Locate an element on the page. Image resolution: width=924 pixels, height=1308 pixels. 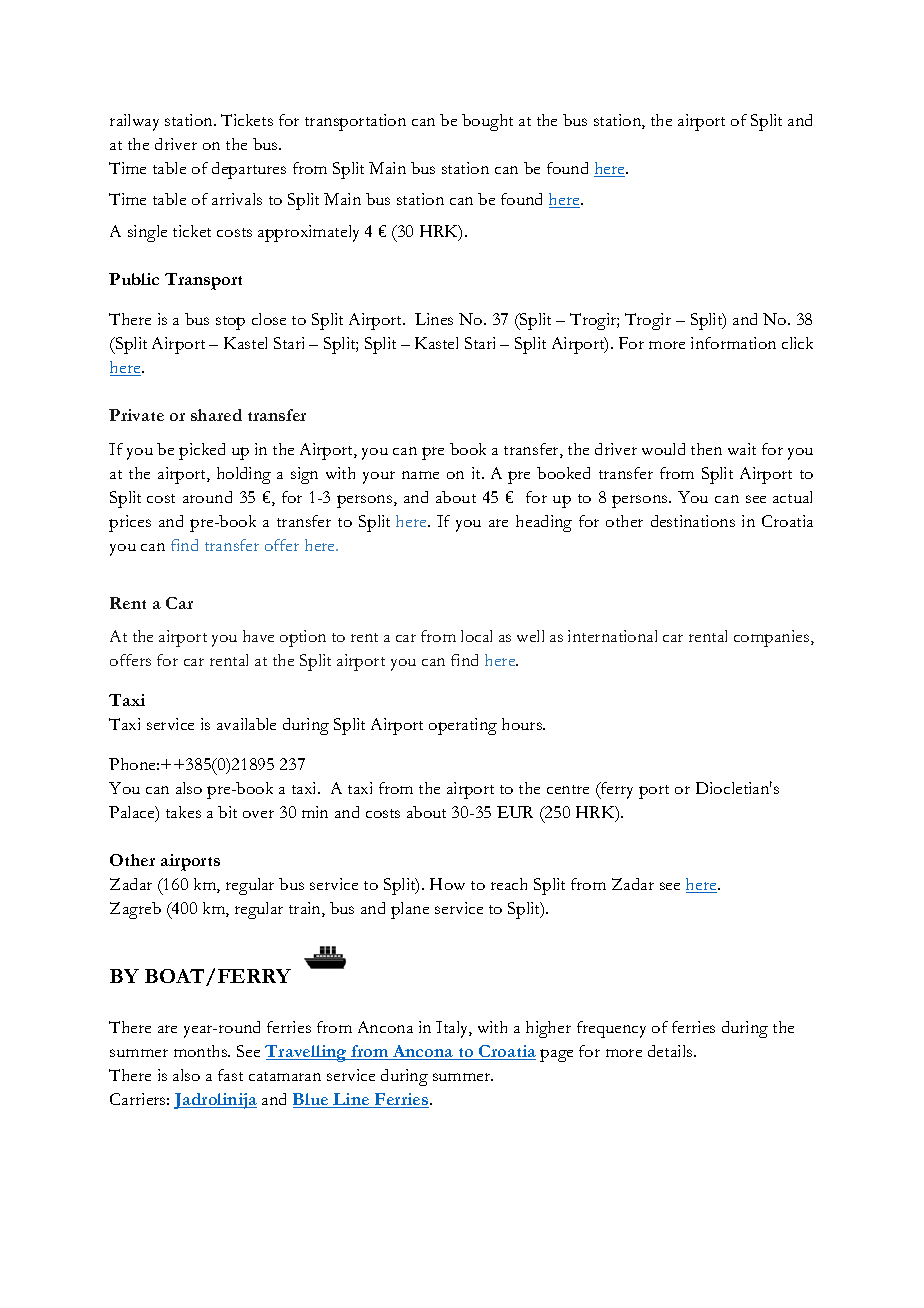
companies is located at coordinates (773, 638).
